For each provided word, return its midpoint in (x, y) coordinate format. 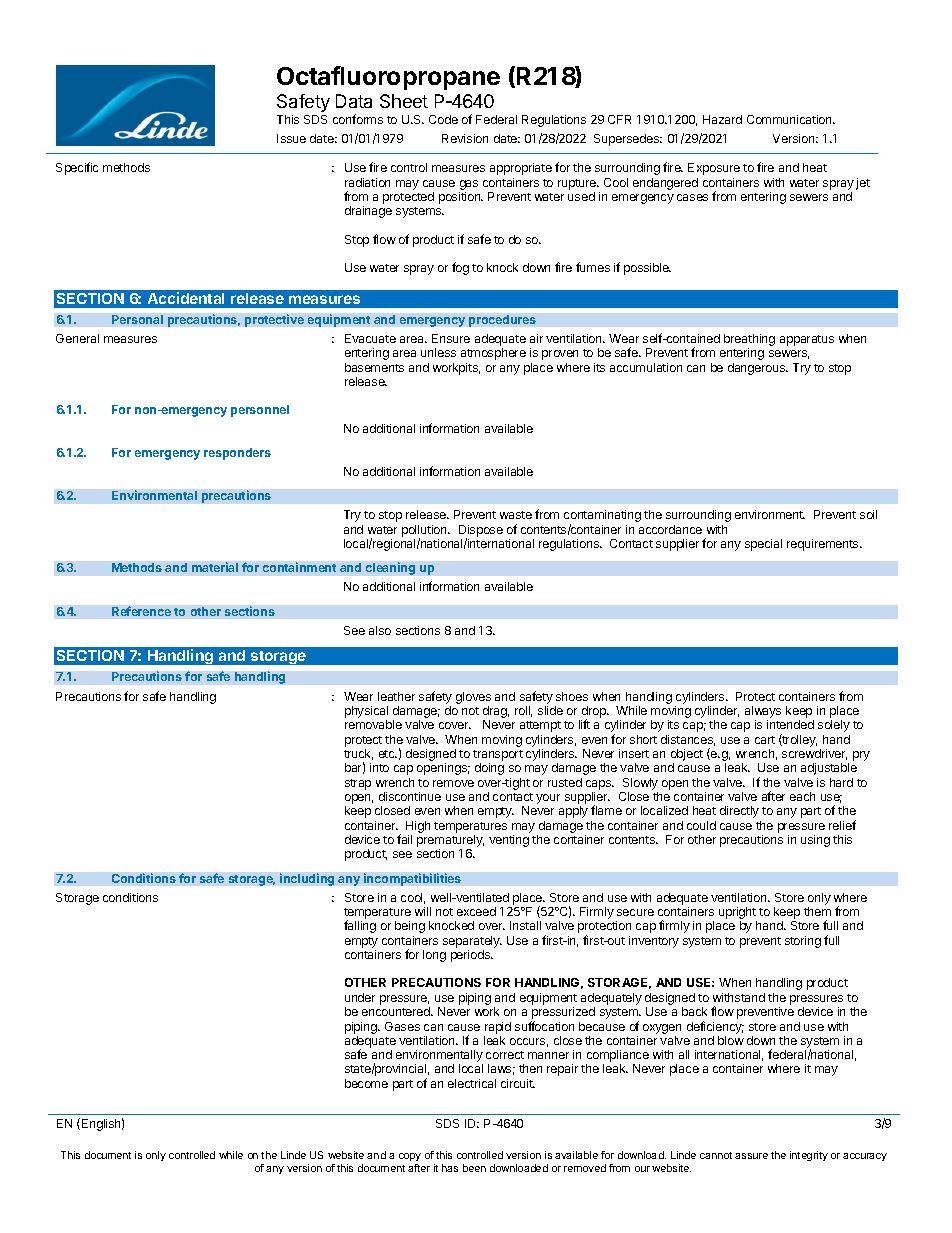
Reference (141, 611)
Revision (465, 138)
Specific (77, 168)
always (763, 713)
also (380, 630)
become (366, 1083)
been (474, 1168)
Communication (790, 119)
